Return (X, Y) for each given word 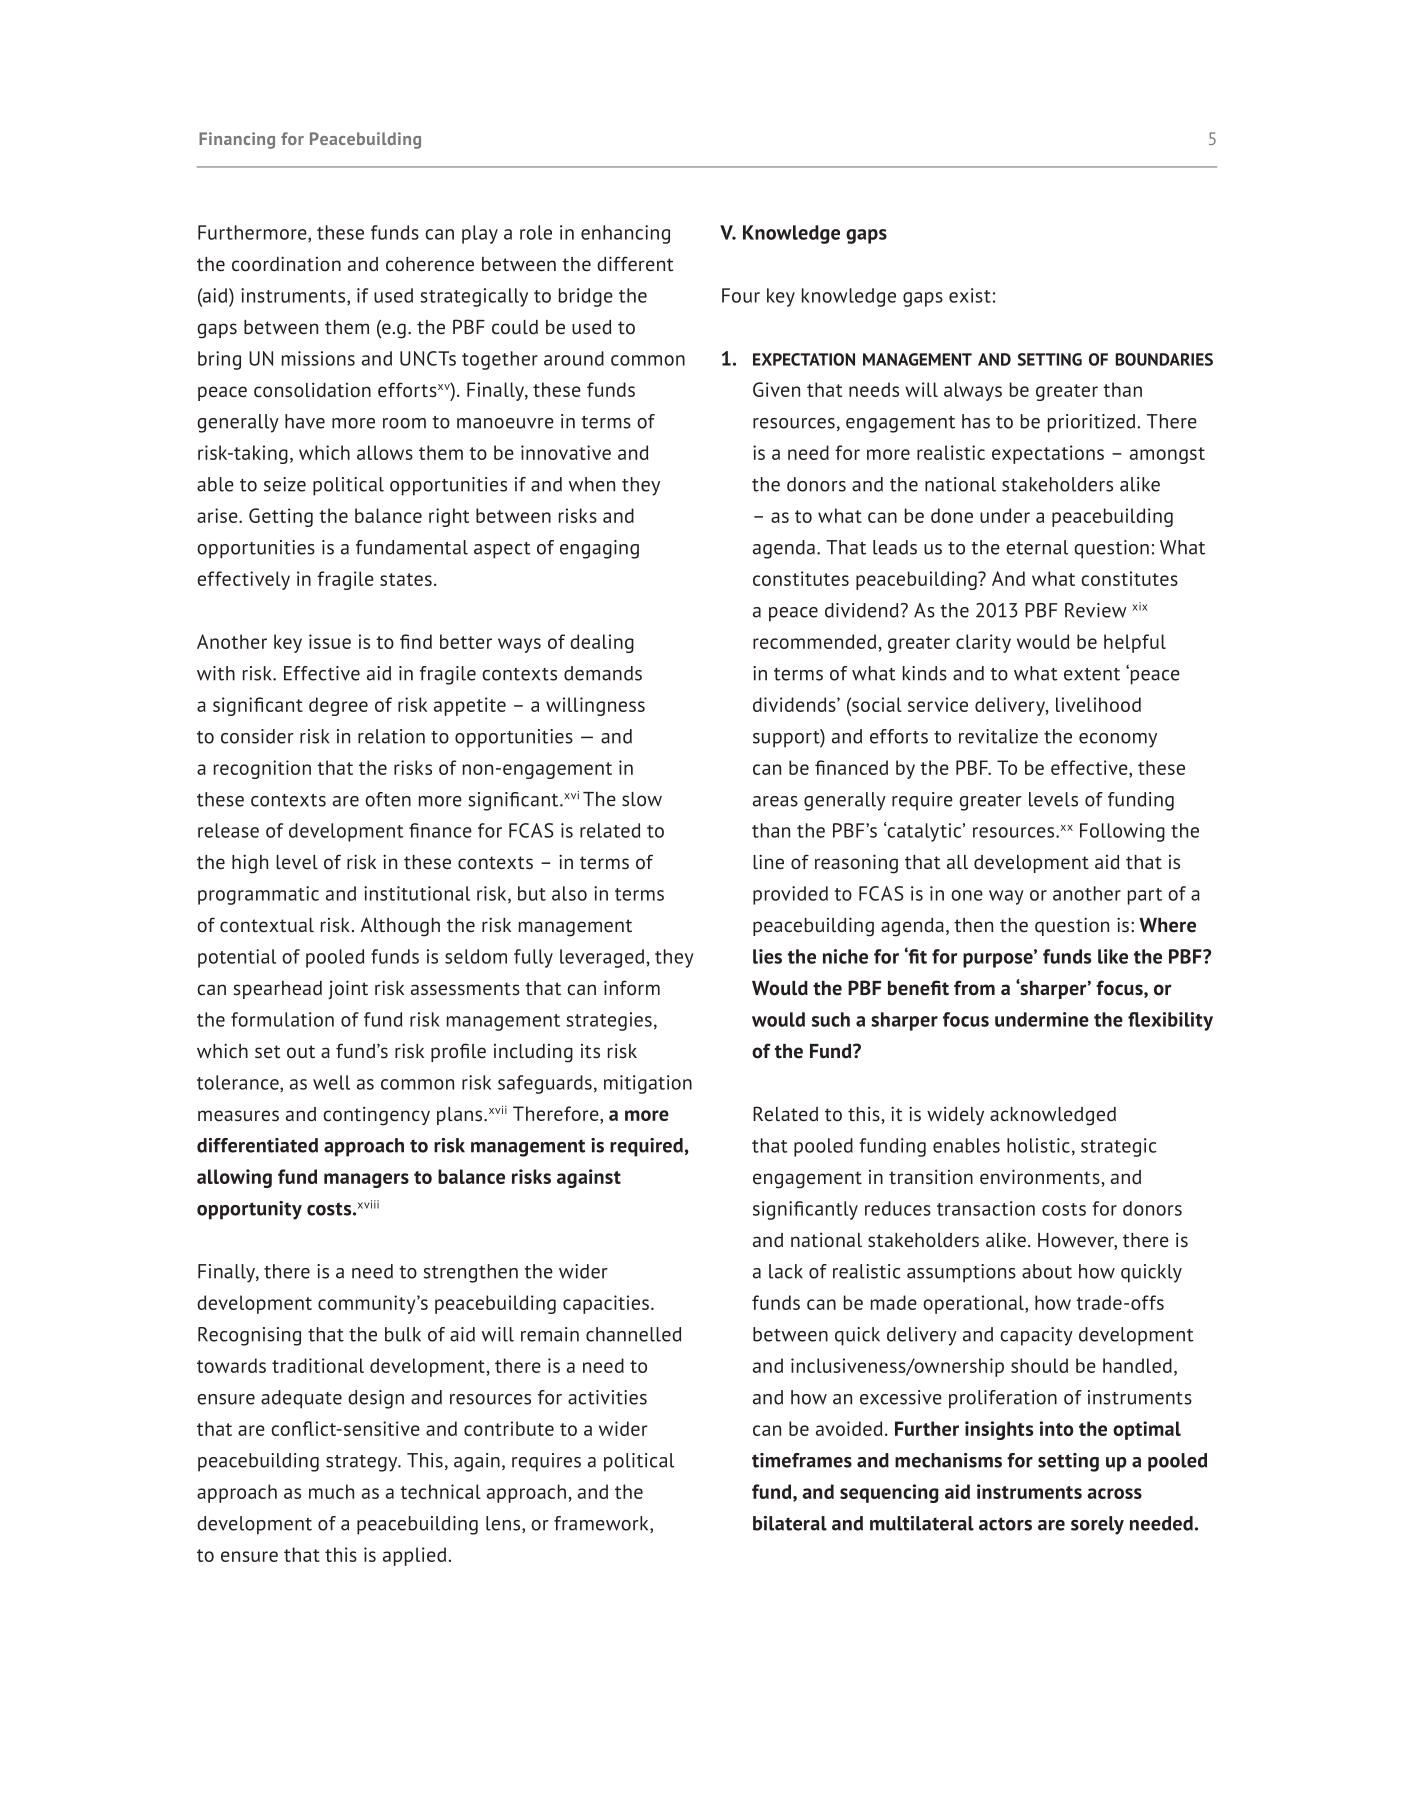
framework (602, 1524)
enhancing (625, 234)
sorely (1097, 1525)
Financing (237, 140)
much (331, 1491)
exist (970, 295)
